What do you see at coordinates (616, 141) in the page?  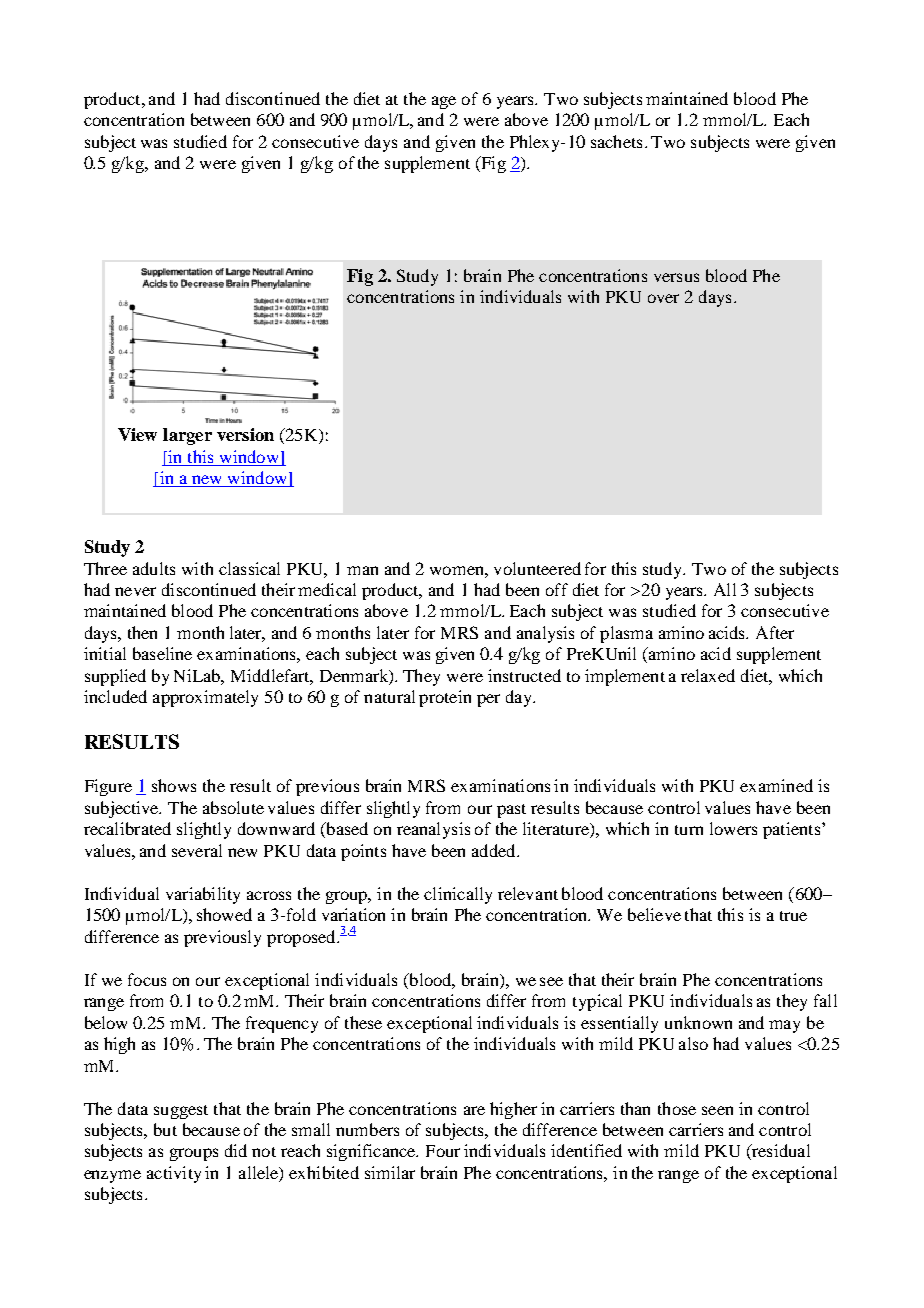 I see `sachets` at bounding box center [616, 141].
